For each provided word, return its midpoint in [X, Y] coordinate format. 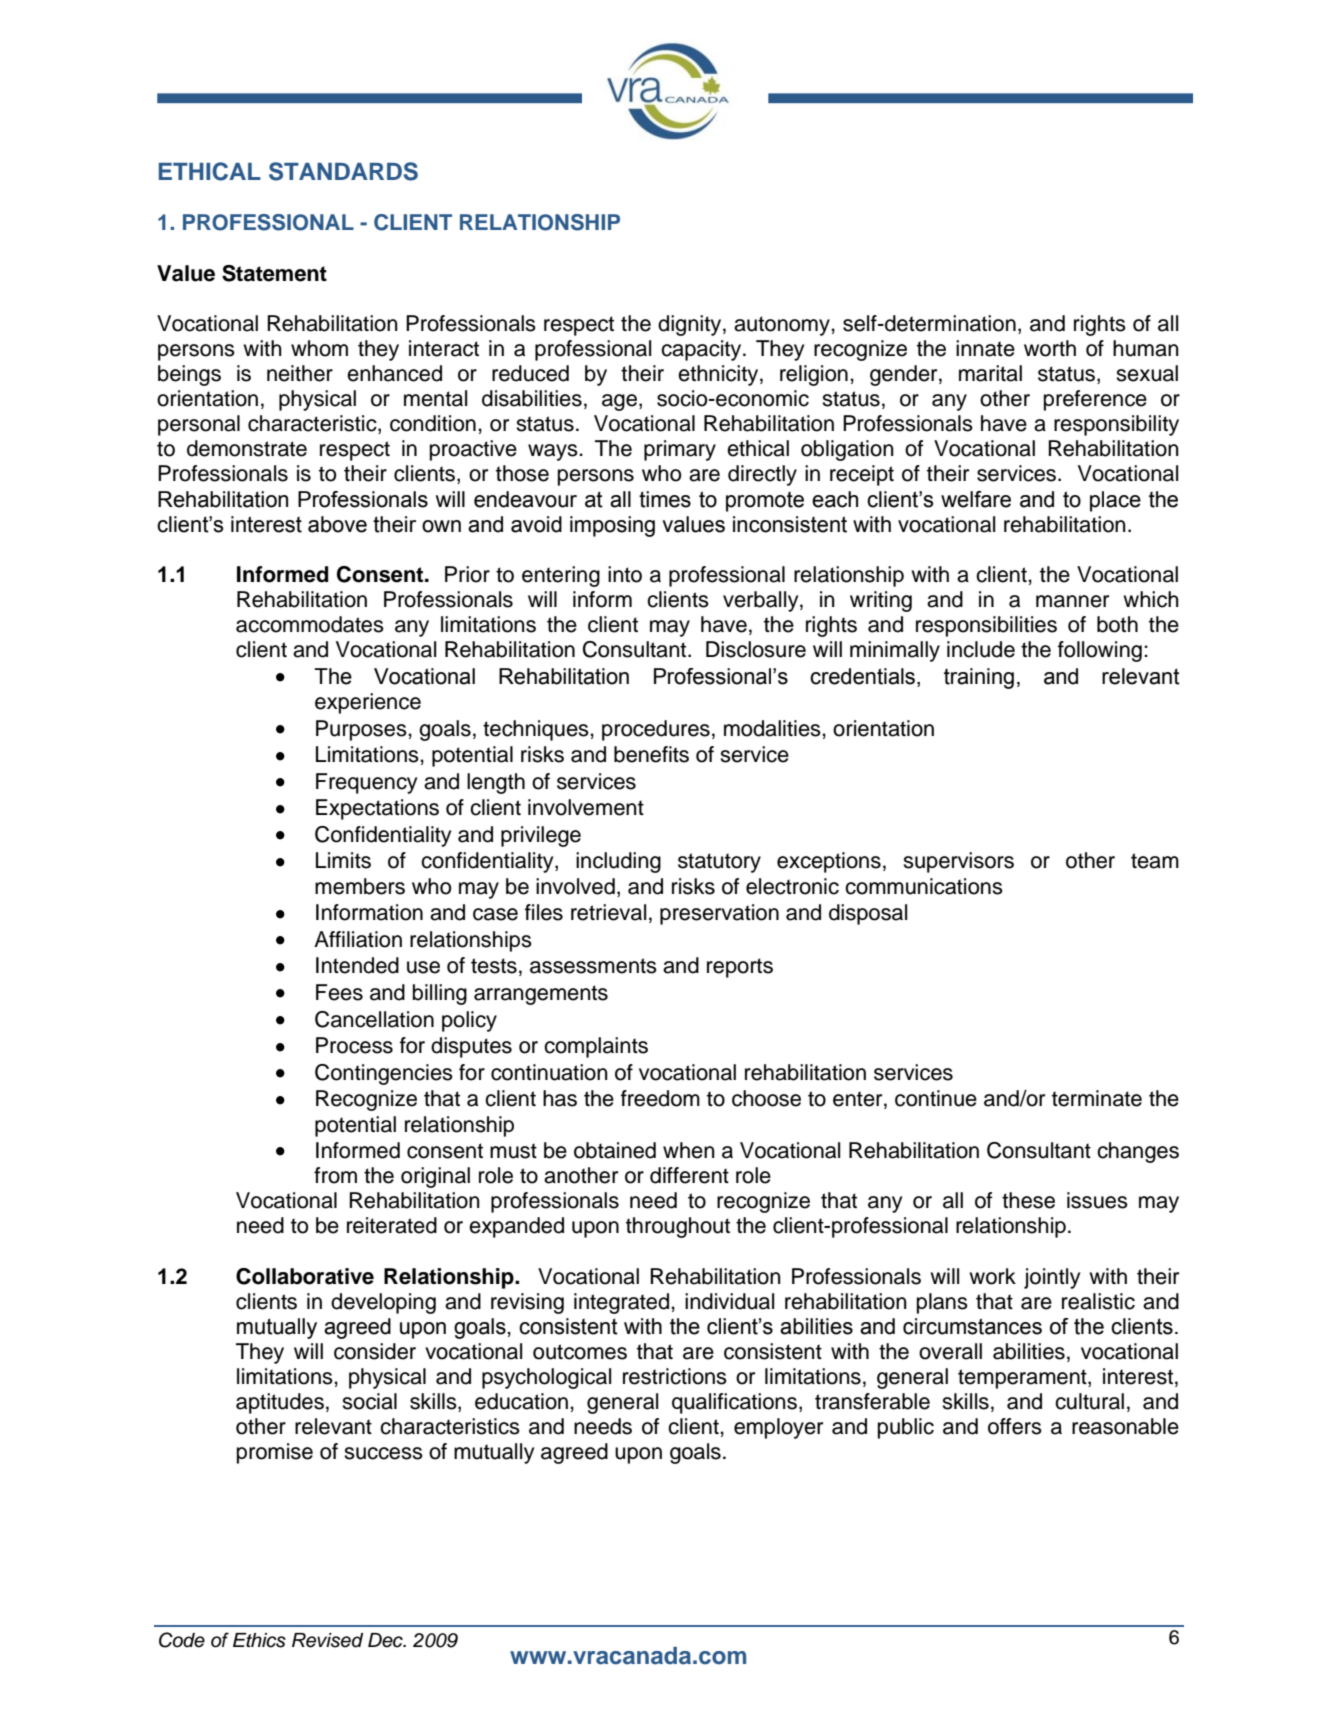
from [335, 1175]
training [979, 678]
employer [778, 1428]
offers [1015, 1426]
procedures [656, 730]
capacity [702, 350]
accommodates [310, 624]
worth [1050, 348]
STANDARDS [343, 171]
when [689, 1150]
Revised [327, 1640]
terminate [1097, 1098]
